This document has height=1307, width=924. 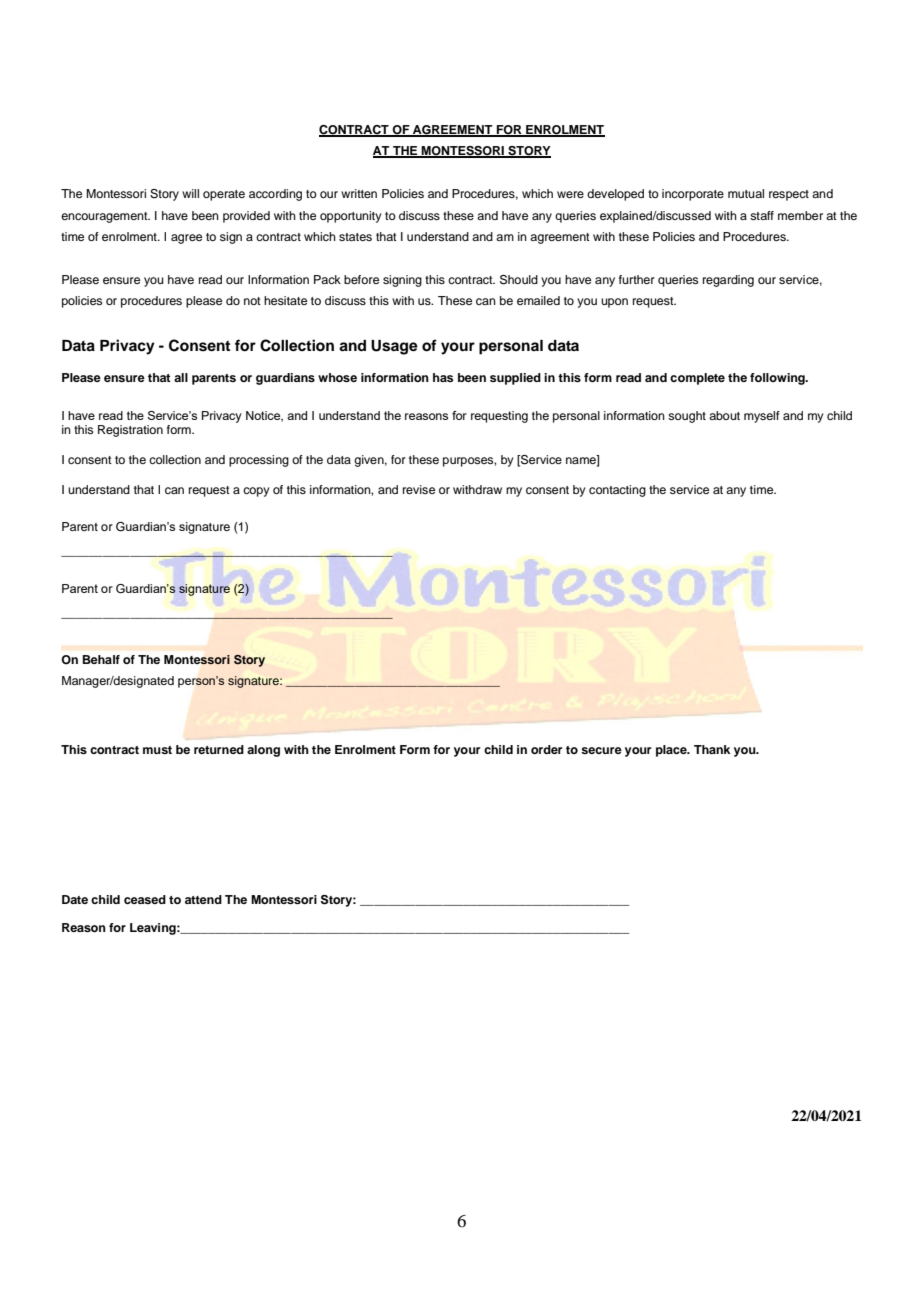 What do you see at coordinates (546, 749) in the document?
I see `order` at bounding box center [546, 749].
